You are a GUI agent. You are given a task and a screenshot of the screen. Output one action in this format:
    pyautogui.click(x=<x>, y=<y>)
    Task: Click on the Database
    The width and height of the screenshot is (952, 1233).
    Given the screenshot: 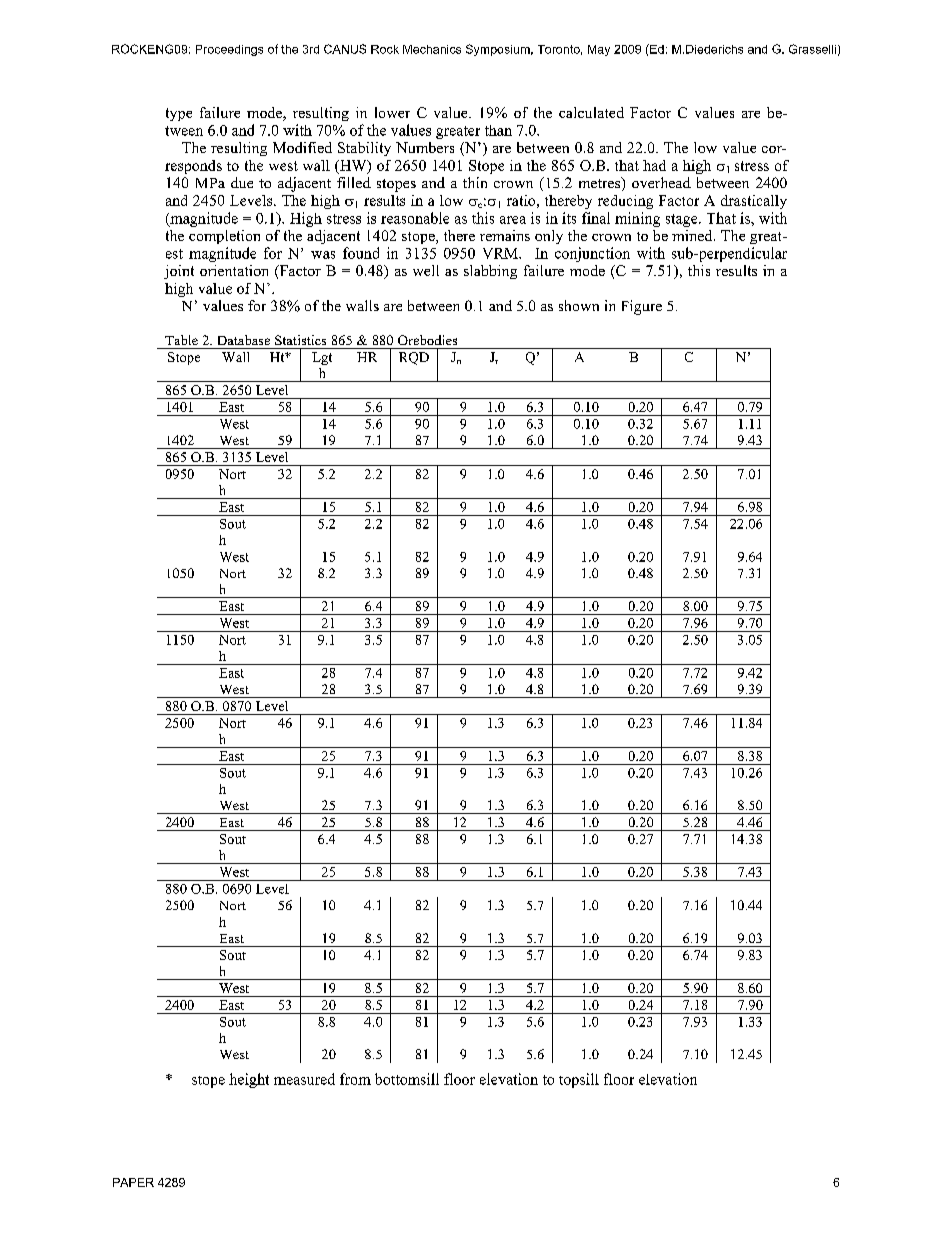 What is the action you would take?
    pyautogui.click(x=244, y=340)
